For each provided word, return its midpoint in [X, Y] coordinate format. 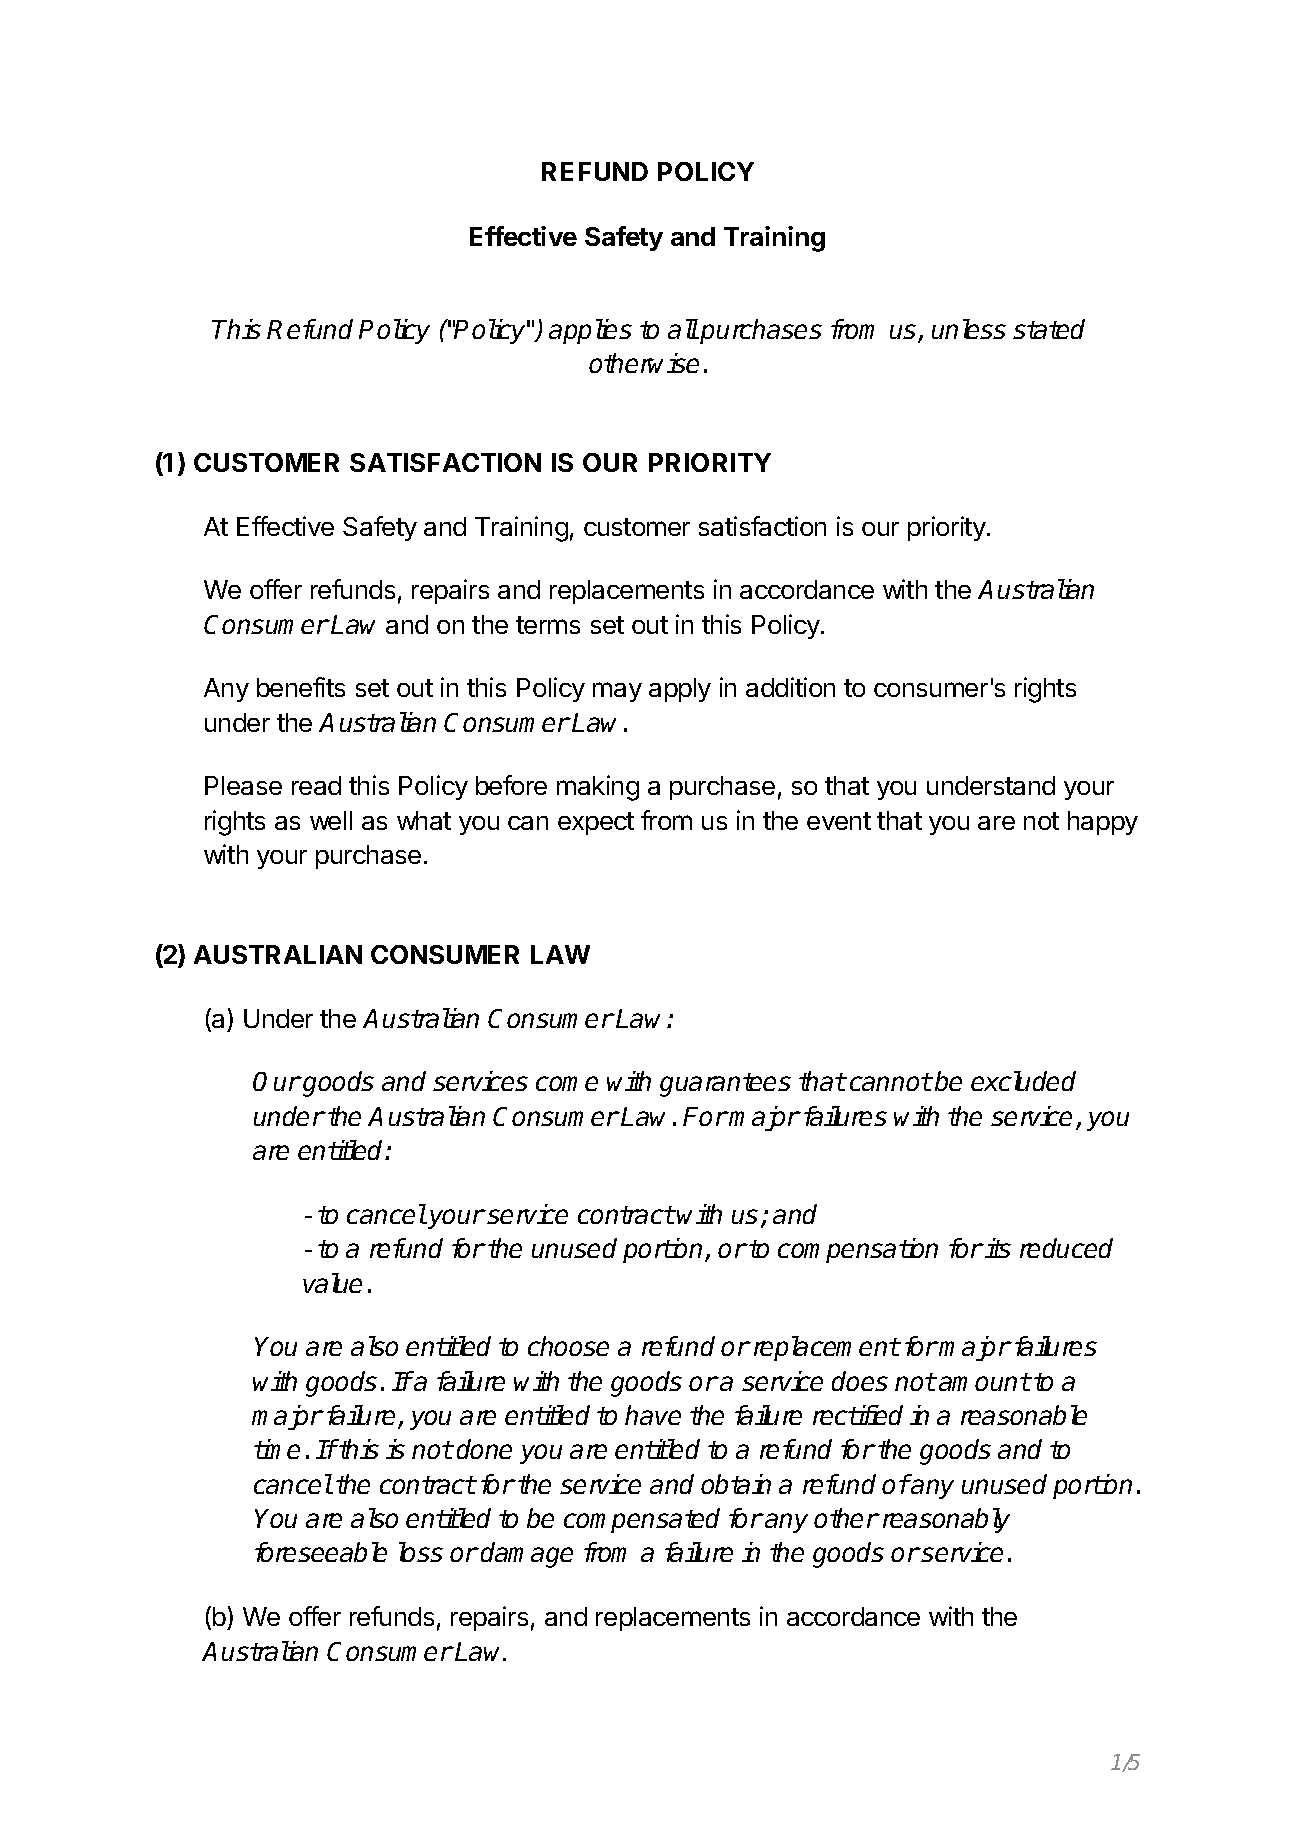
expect [596, 823]
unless [969, 329]
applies [590, 331]
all [683, 329]
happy [1103, 823]
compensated [642, 1520]
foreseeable [321, 1552]
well [331, 820]
